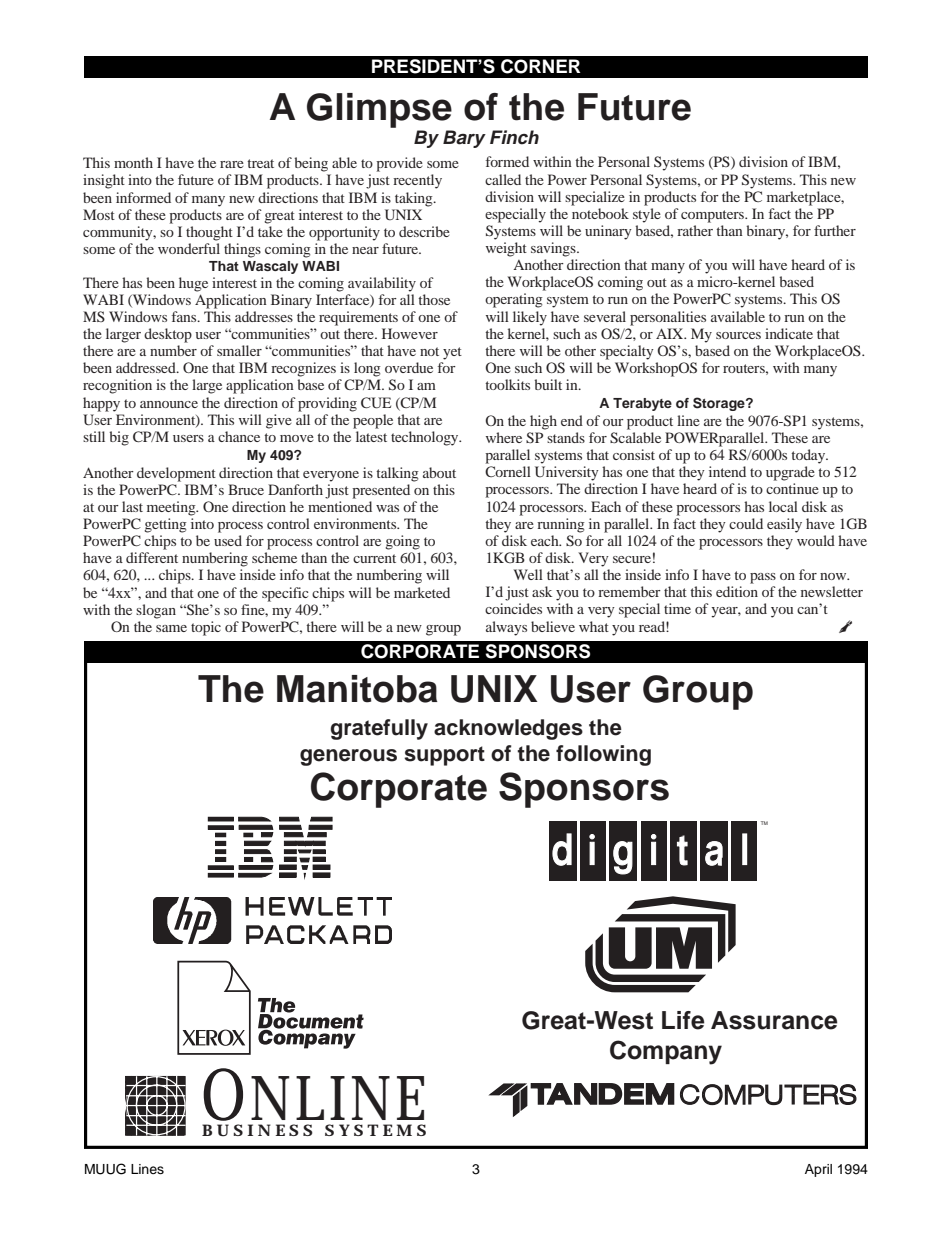 The height and width of the document is (1233, 952). Describe the element at coordinates (439, 472) in the document. I see `about` at that location.
